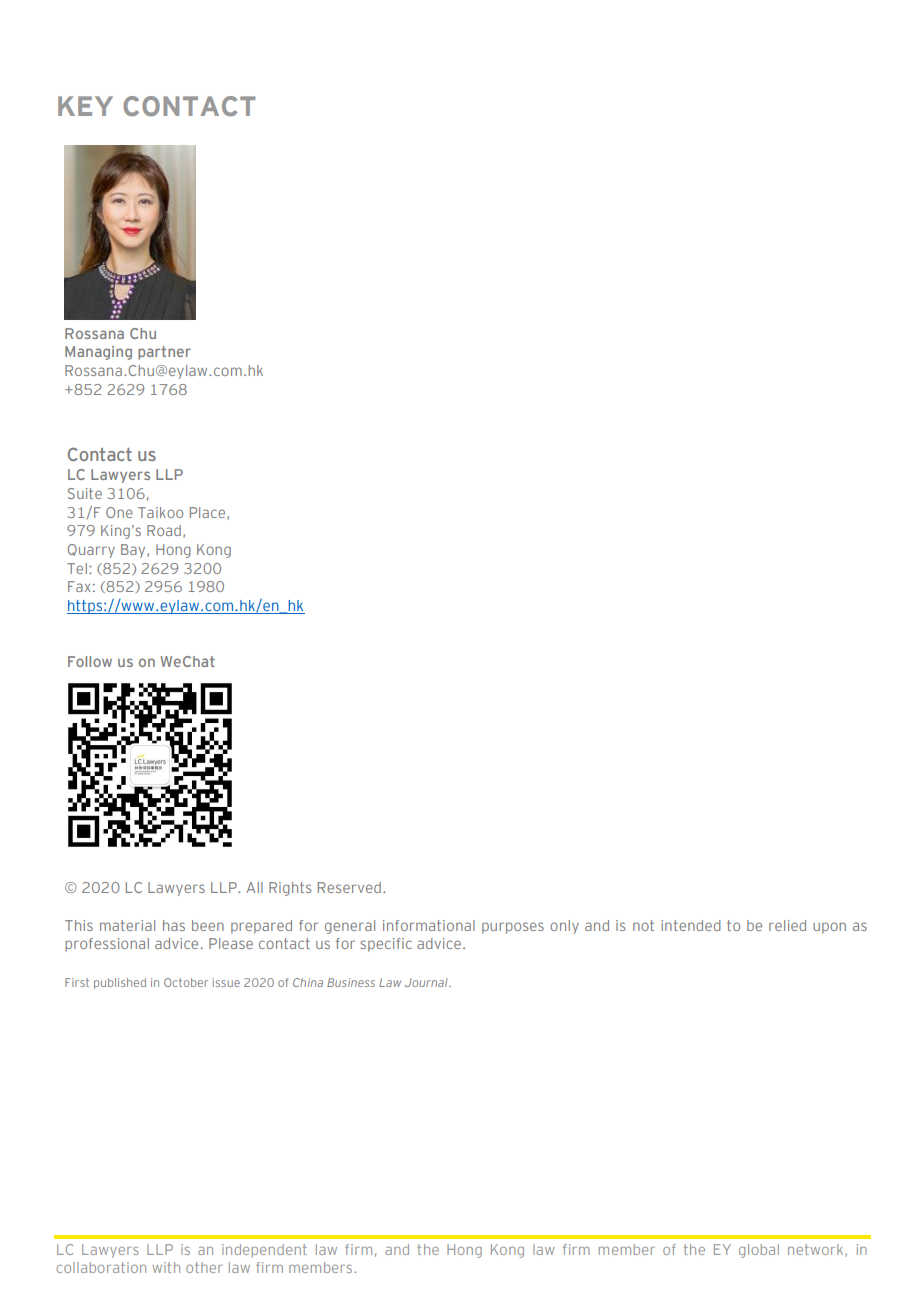 Image resolution: width=924 pixels, height=1308 pixels. What do you see at coordinates (164, 353) in the screenshot?
I see `partner` at bounding box center [164, 353].
